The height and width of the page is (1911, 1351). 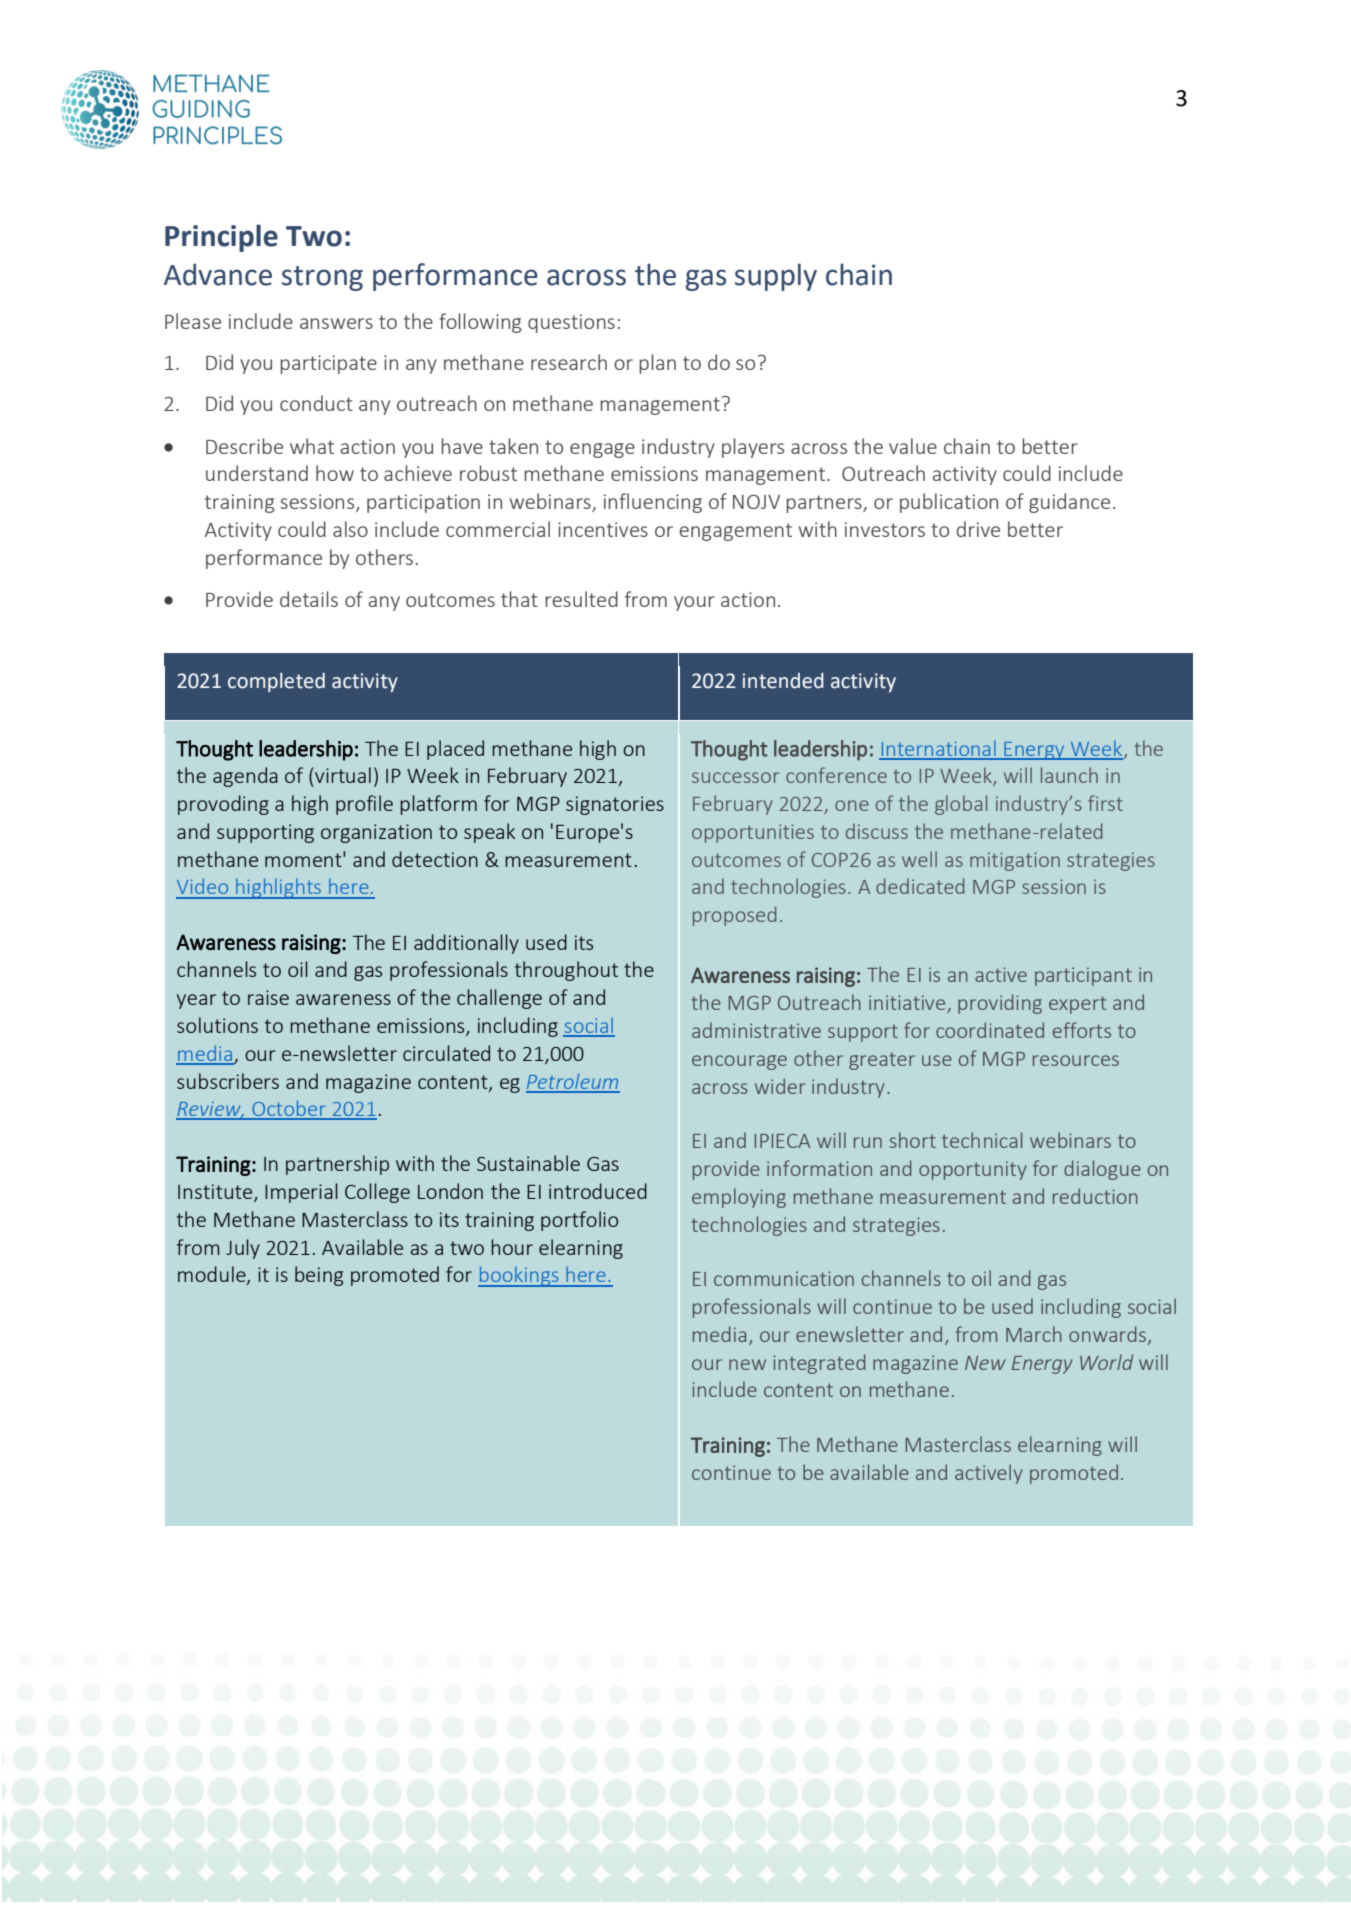 What do you see at coordinates (961, 805) in the page?
I see `global` at bounding box center [961, 805].
